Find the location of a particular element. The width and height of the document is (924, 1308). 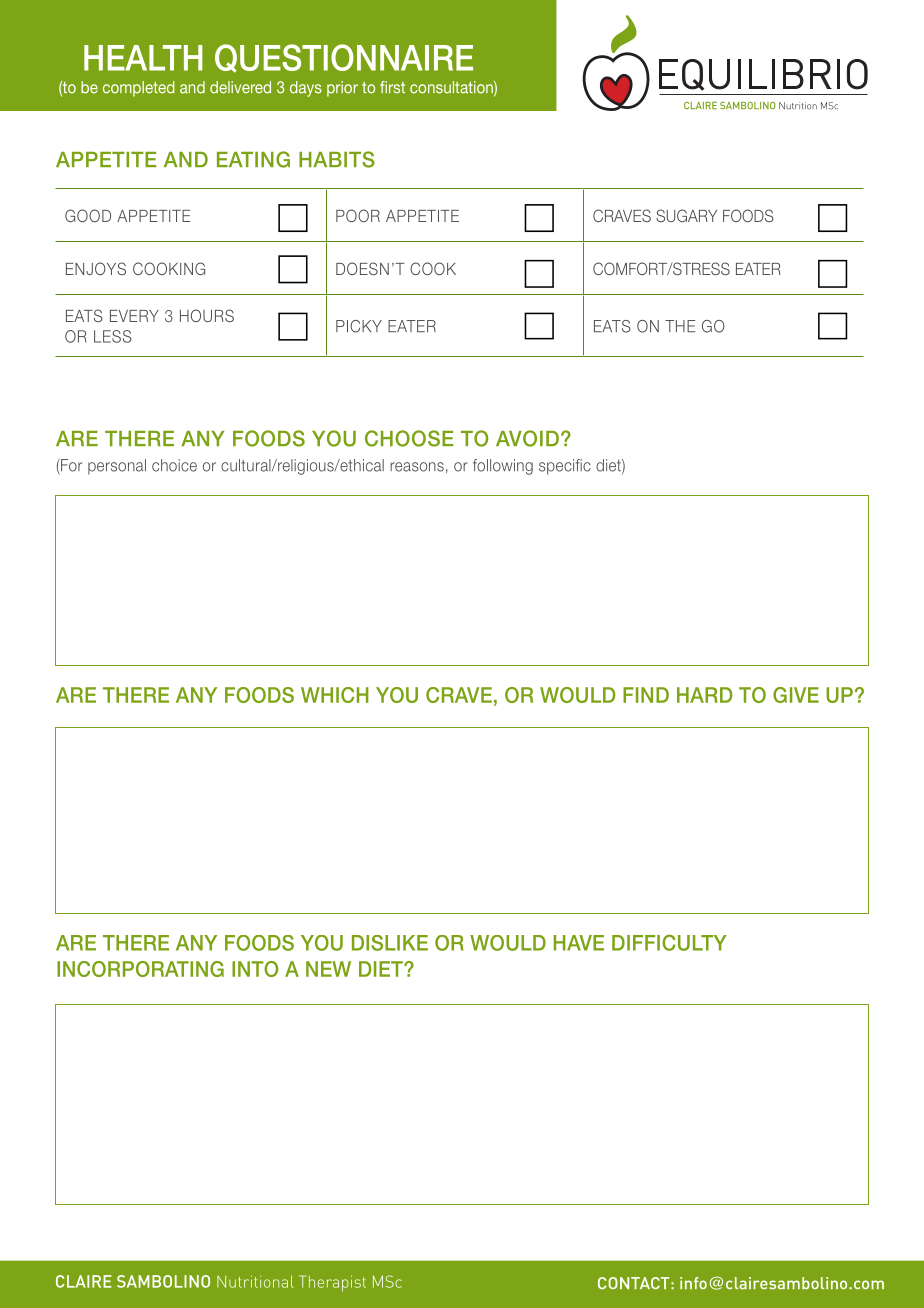

first is located at coordinates (392, 87).
